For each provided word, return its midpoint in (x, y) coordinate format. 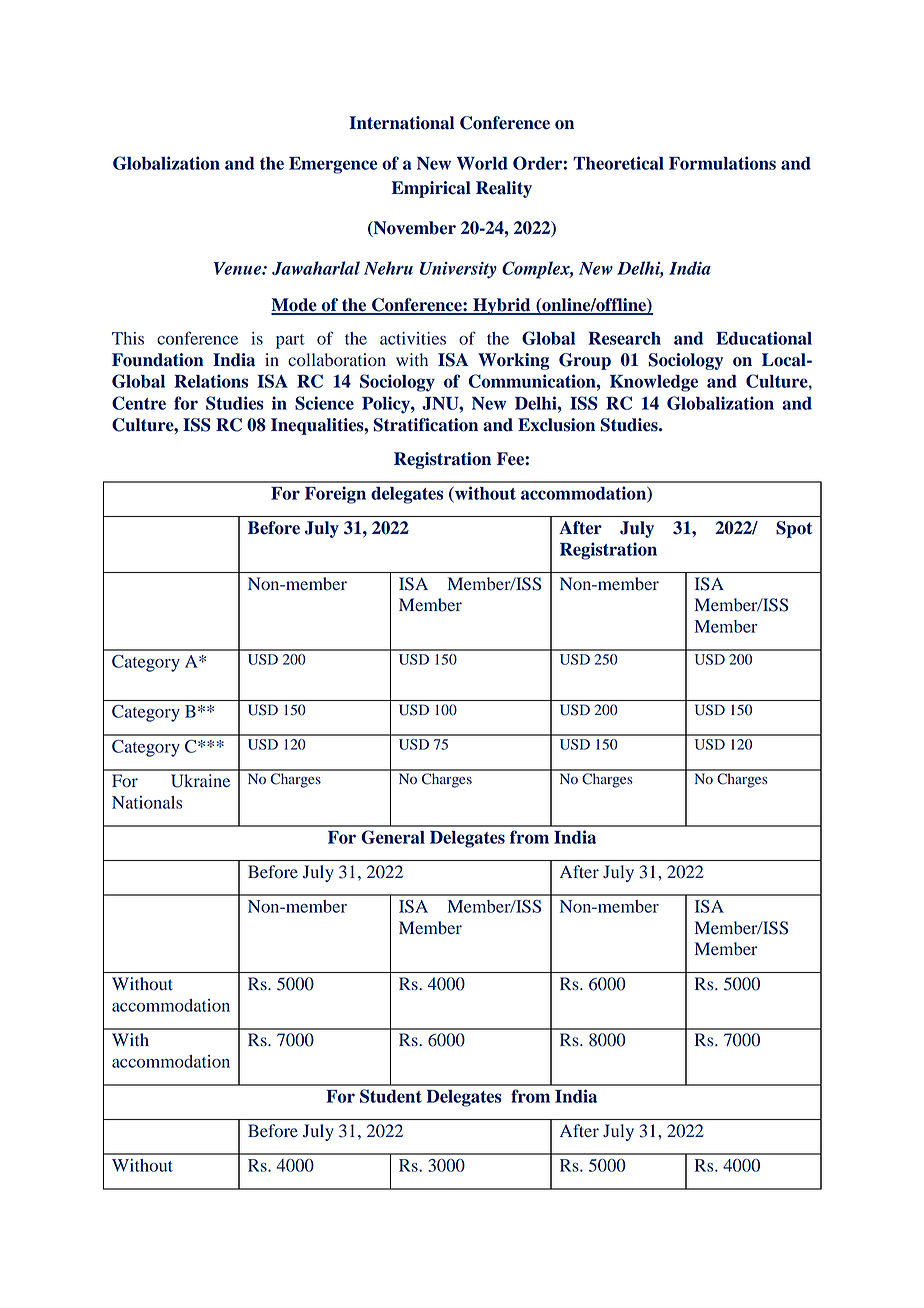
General (393, 837)
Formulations (722, 163)
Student (391, 1096)
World (482, 163)
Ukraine (200, 781)
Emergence (333, 165)
